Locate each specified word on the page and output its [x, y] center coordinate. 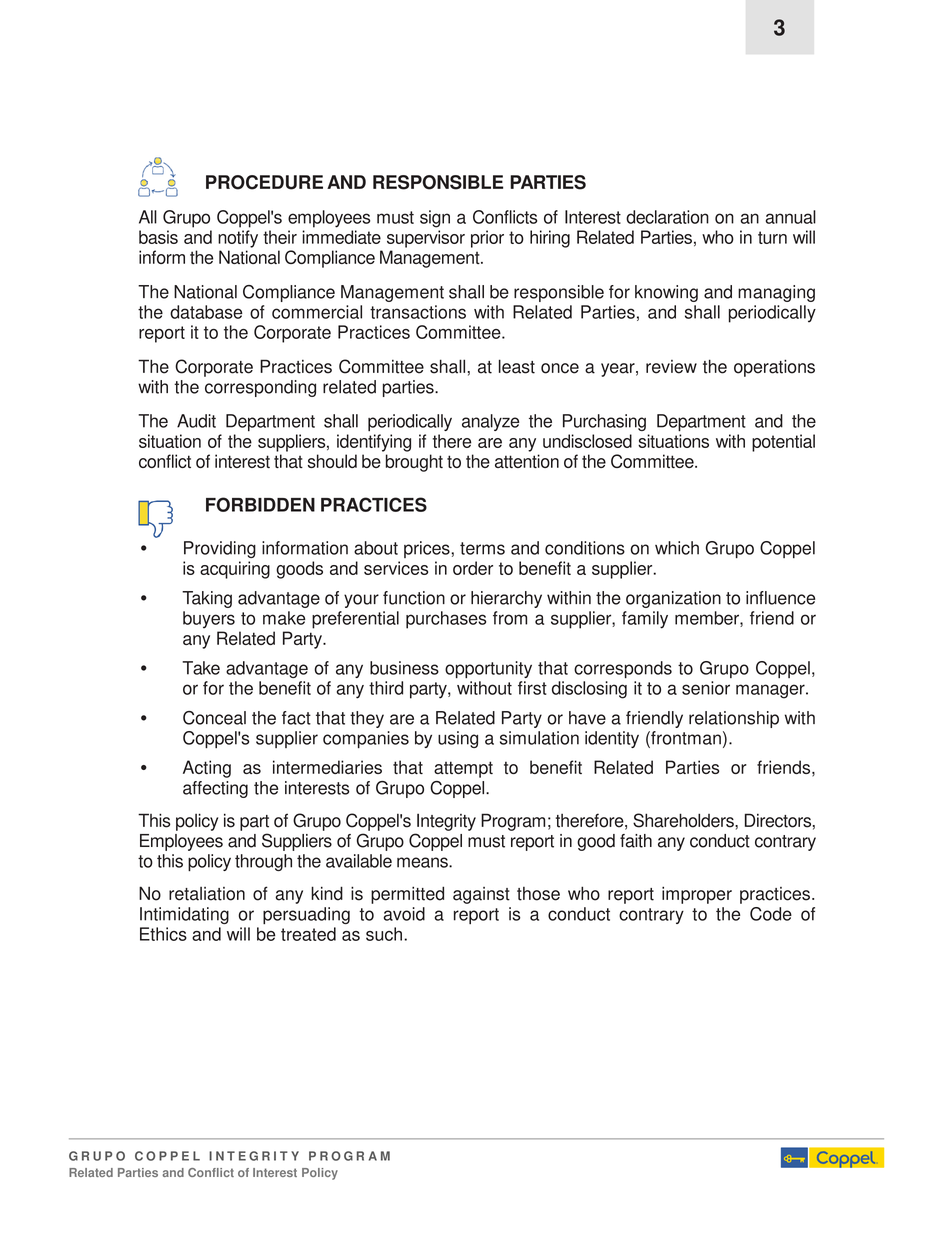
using [458, 739]
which [677, 548]
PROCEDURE [264, 182]
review [671, 367]
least [517, 366]
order [473, 568]
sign [435, 219]
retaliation [207, 894]
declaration [667, 217]
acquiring [235, 570]
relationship [734, 719]
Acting [207, 769]
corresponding [260, 388]
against [481, 895]
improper [697, 895]
